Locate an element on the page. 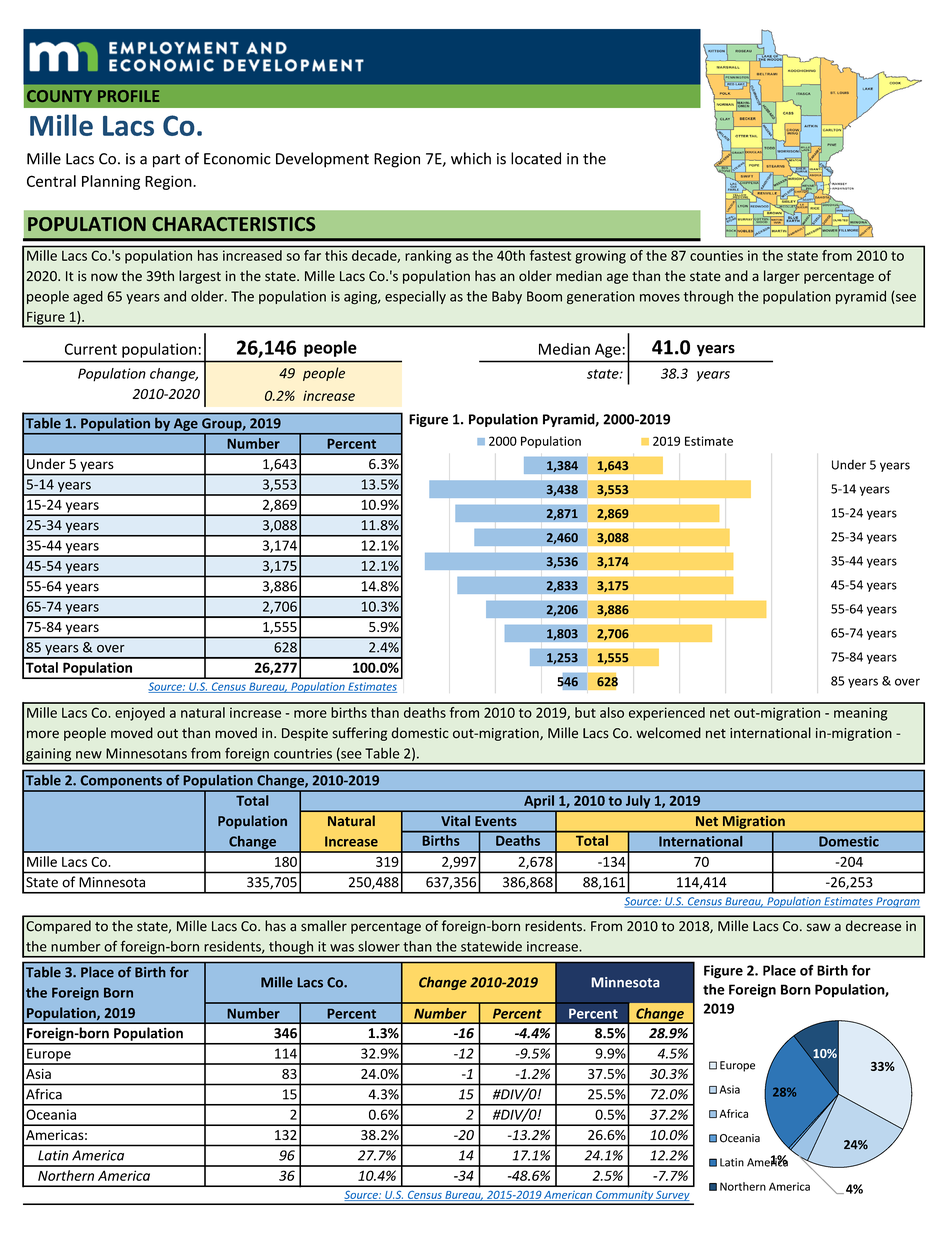 The width and height of the document is (952, 1233). located is located at coordinates (536, 158).
